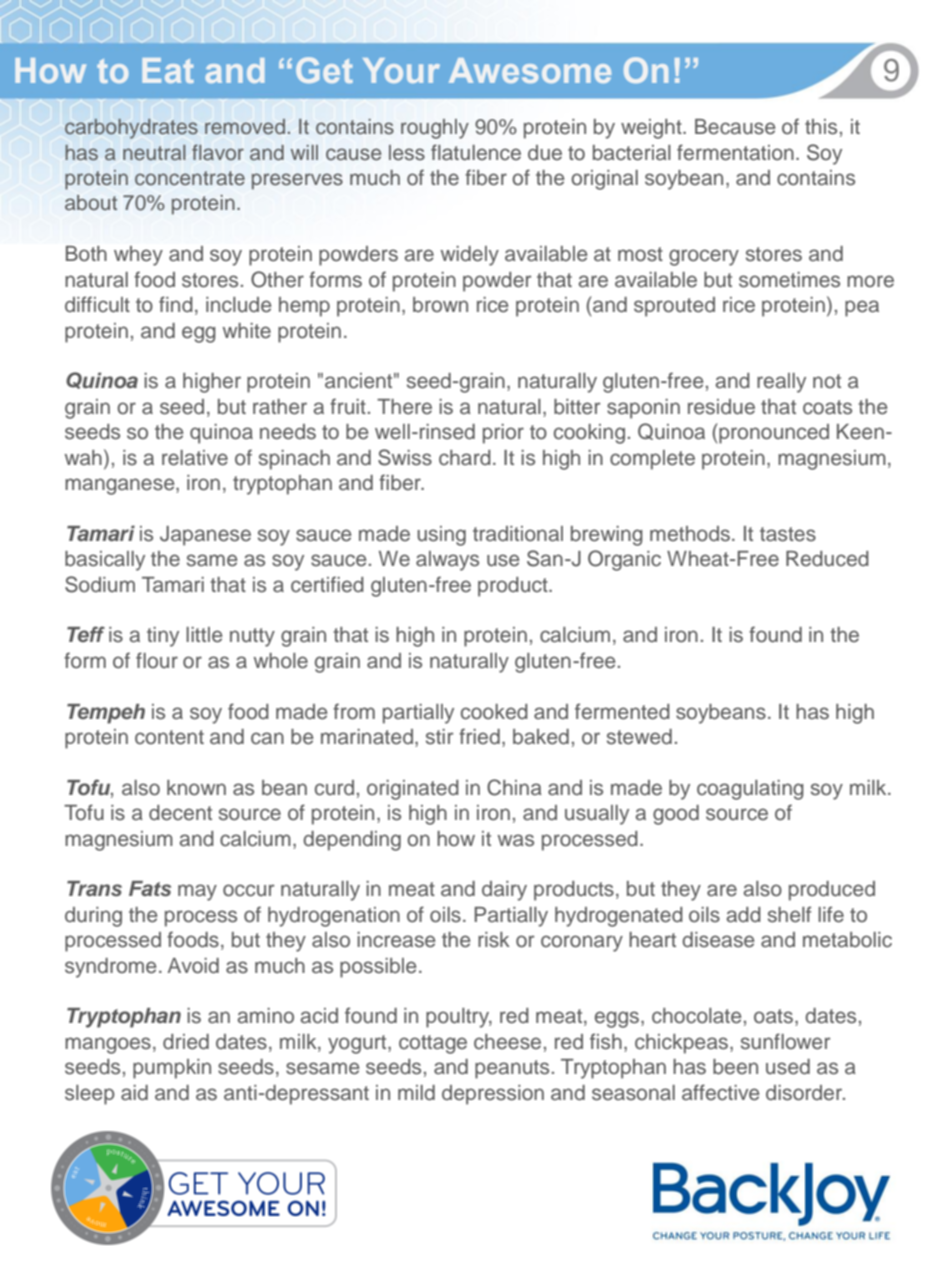  Describe the element at coordinates (821, 127) in the screenshot. I see `this` at that location.
